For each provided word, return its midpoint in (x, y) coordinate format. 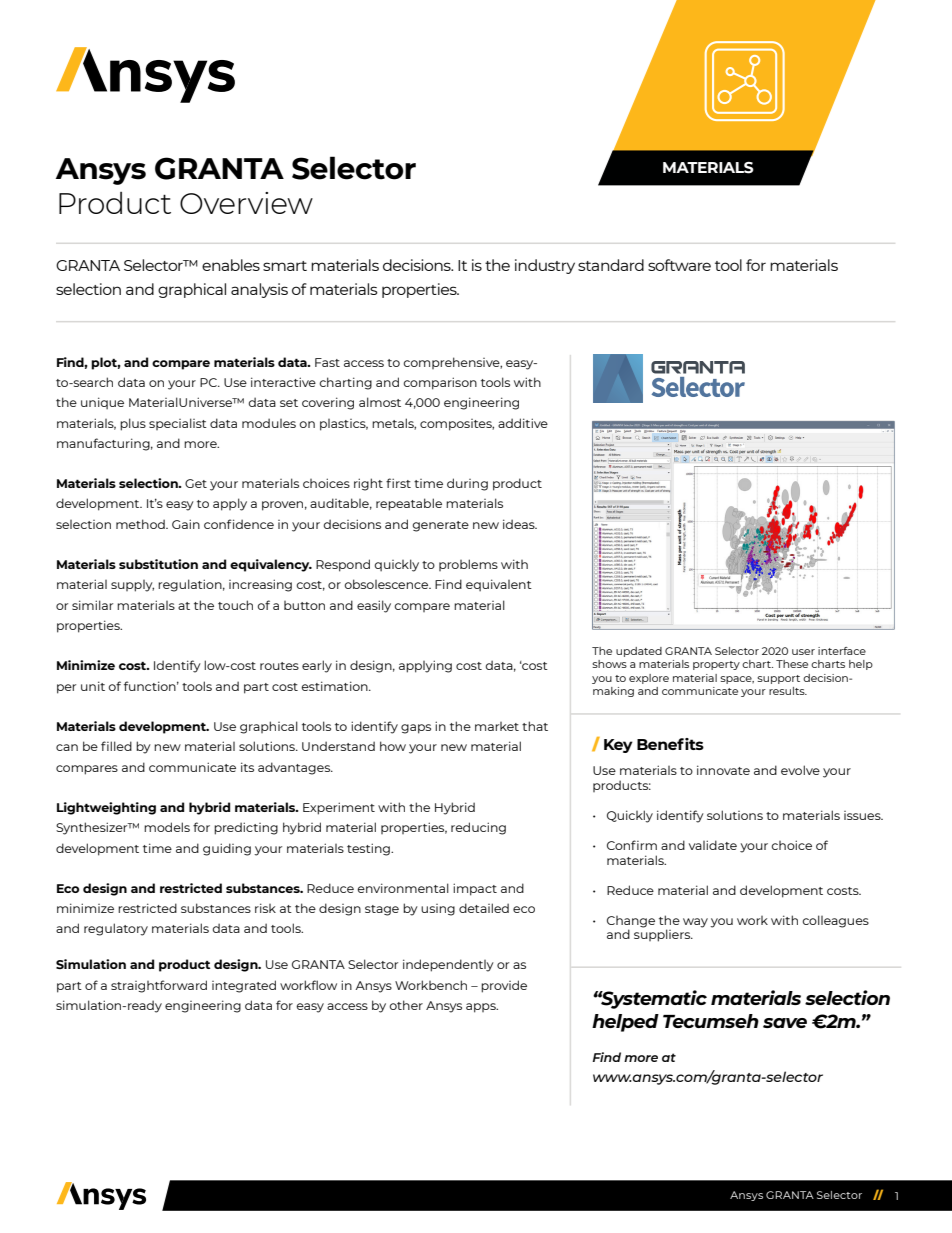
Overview (246, 203)
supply (132, 586)
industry (545, 266)
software (679, 265)
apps (482, 1008)
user (803, 652)
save (785, 1023)
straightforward (159, 986)
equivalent (499, 585)
